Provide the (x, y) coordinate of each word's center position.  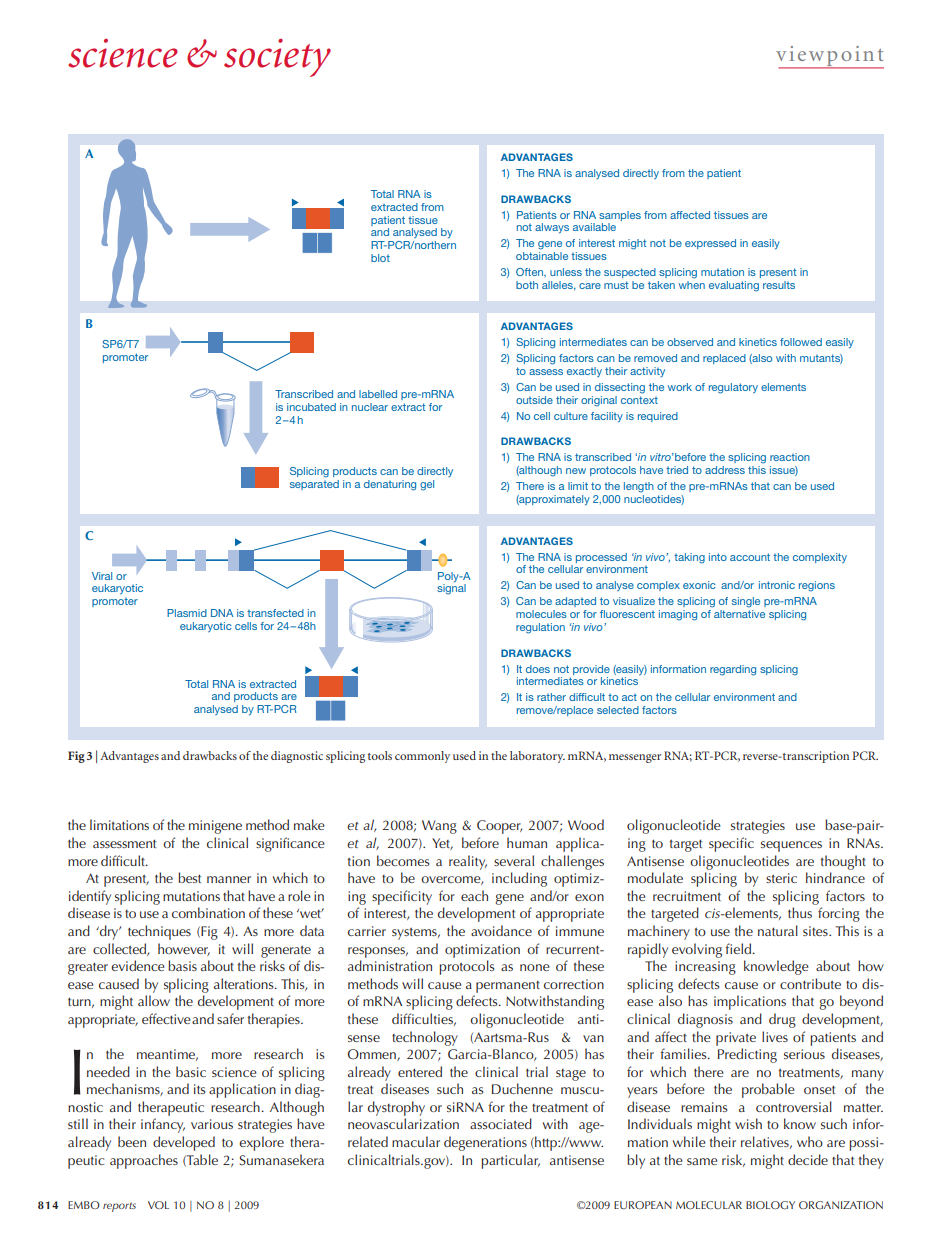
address (725, 470)
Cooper (499, 827)
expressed (710, 244)
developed (184, 1143)
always (552, 228)
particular (510, 1161)
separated (314, 483)
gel (427, 485)
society (277, 58)
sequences (791, 846)
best (189, 877)
